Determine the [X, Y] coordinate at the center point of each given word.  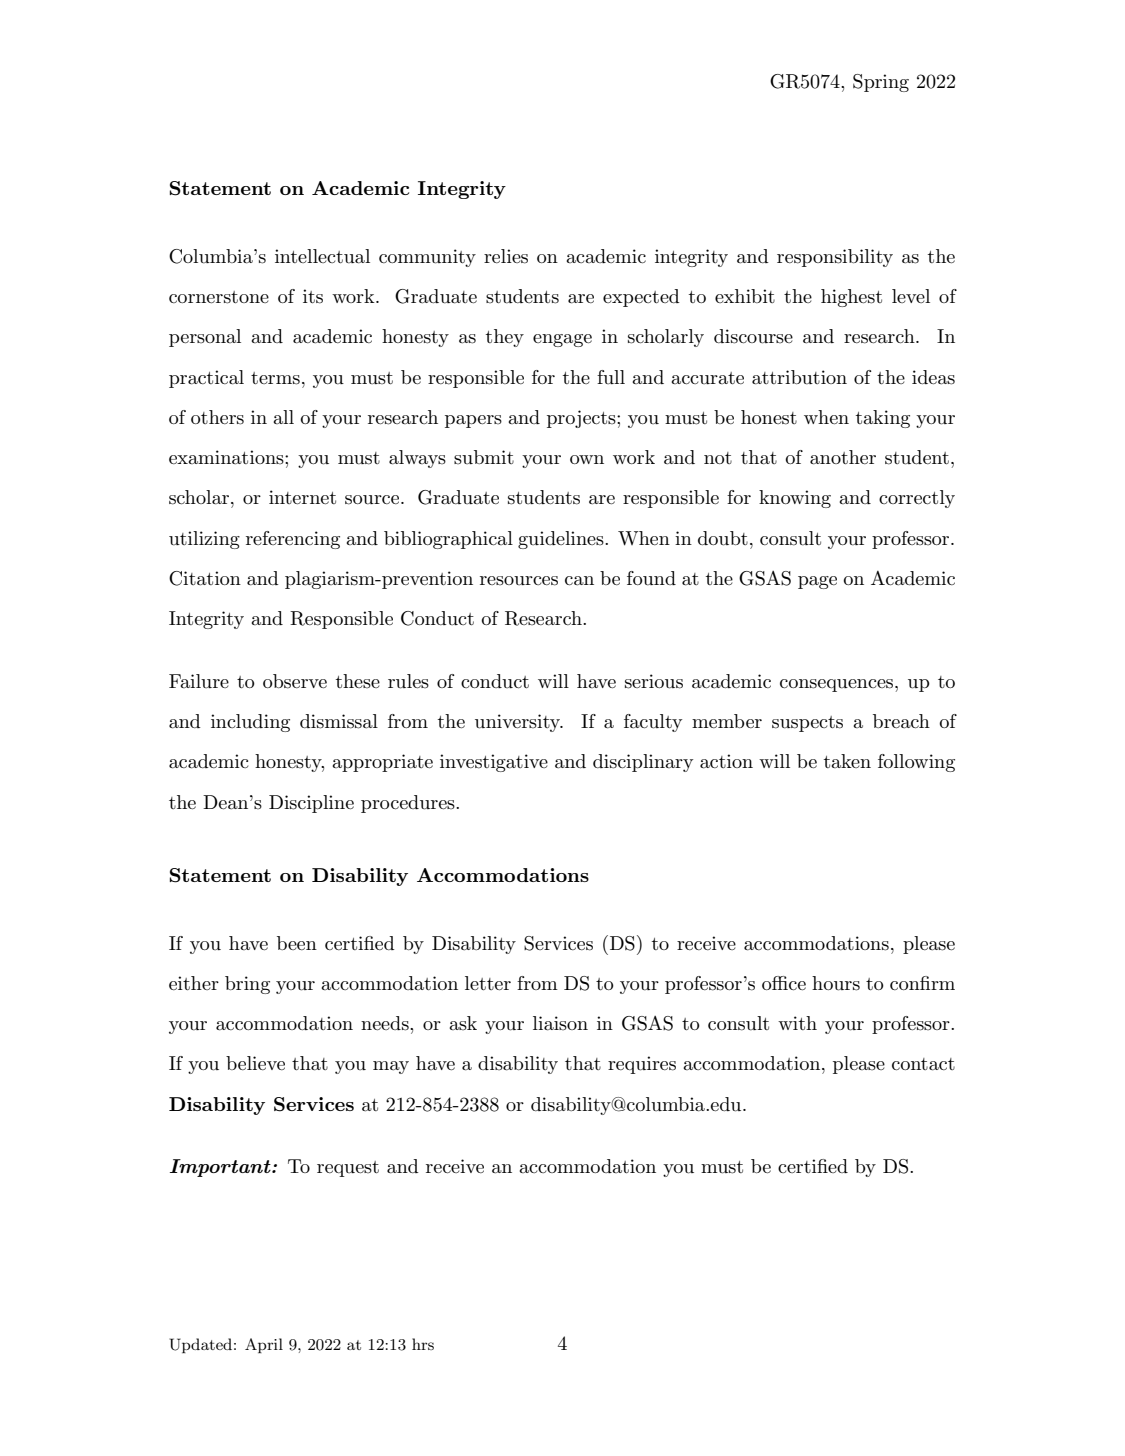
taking [883, 419]
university [519, 723]
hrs [423, 1344]
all [283, 417]
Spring [881, 83]
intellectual [322, 256]
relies [506, 256]
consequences [838, 685]
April [264, 1345]
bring [247, 985]
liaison [560, 1023]
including [250, 723]
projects [582, 419]
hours [836, 983]
